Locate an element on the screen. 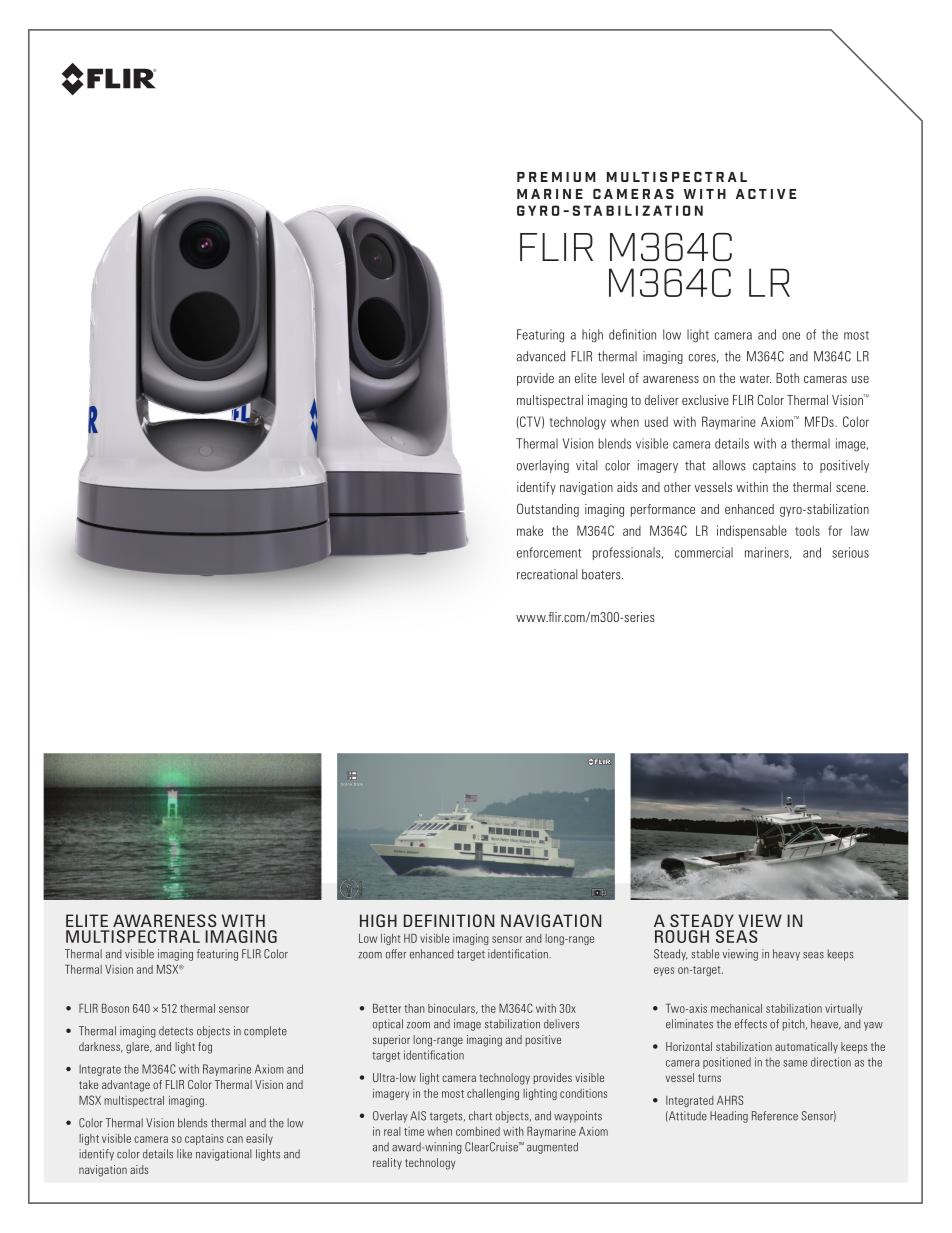 The height and width of the screenshot is (1233, 952). offer is located at coordinates (396, 954).
